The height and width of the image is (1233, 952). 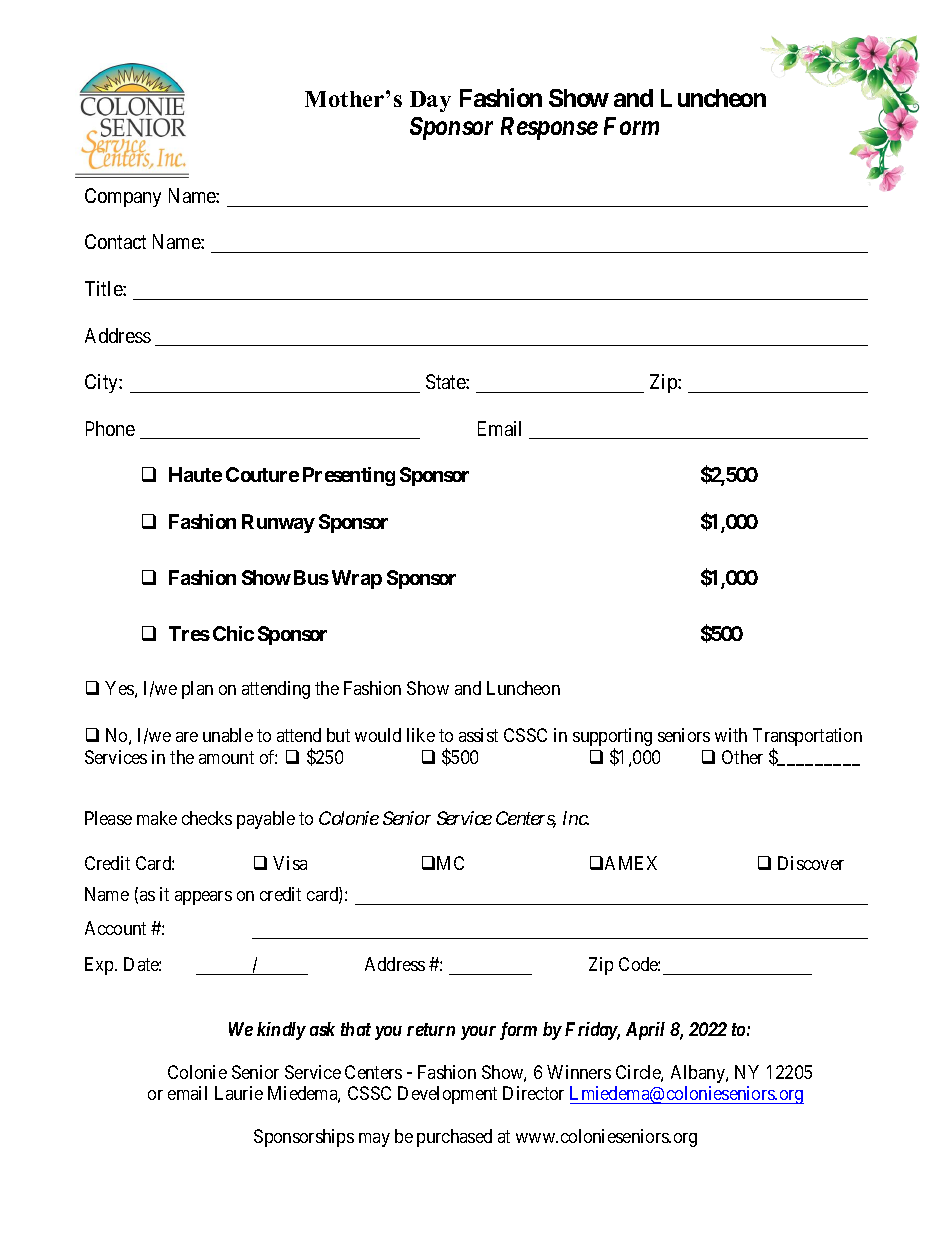 I want to click on Laurie, so click(x=239, y=1093).
